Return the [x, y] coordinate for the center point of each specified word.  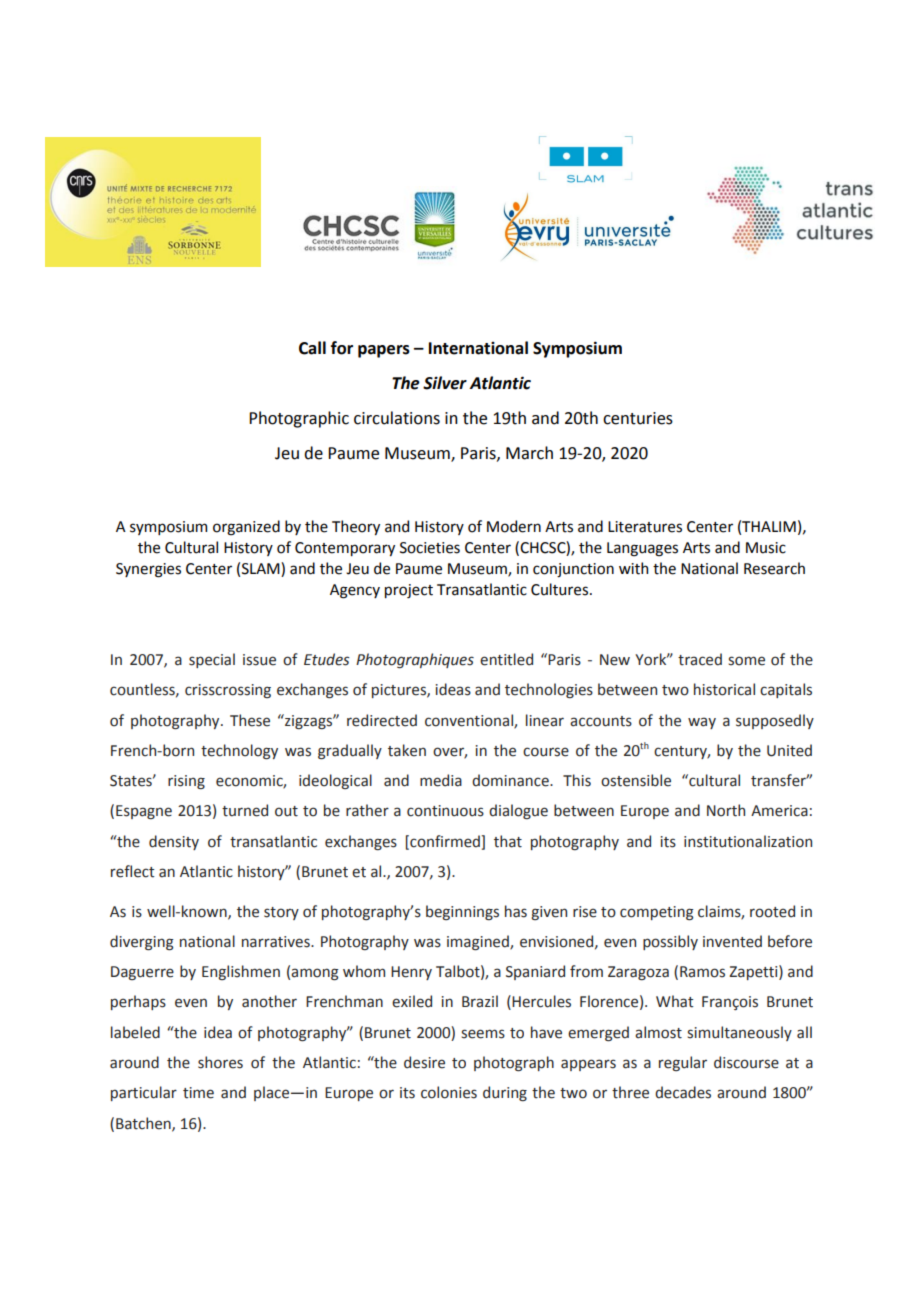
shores [220, 1062]
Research [774, 568]
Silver [445, 383]
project [409, 591]
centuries [638, 418]
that [508, 841]
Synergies [148, 570]
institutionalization [748, 841]
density [174, 842]
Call [312, 348]
